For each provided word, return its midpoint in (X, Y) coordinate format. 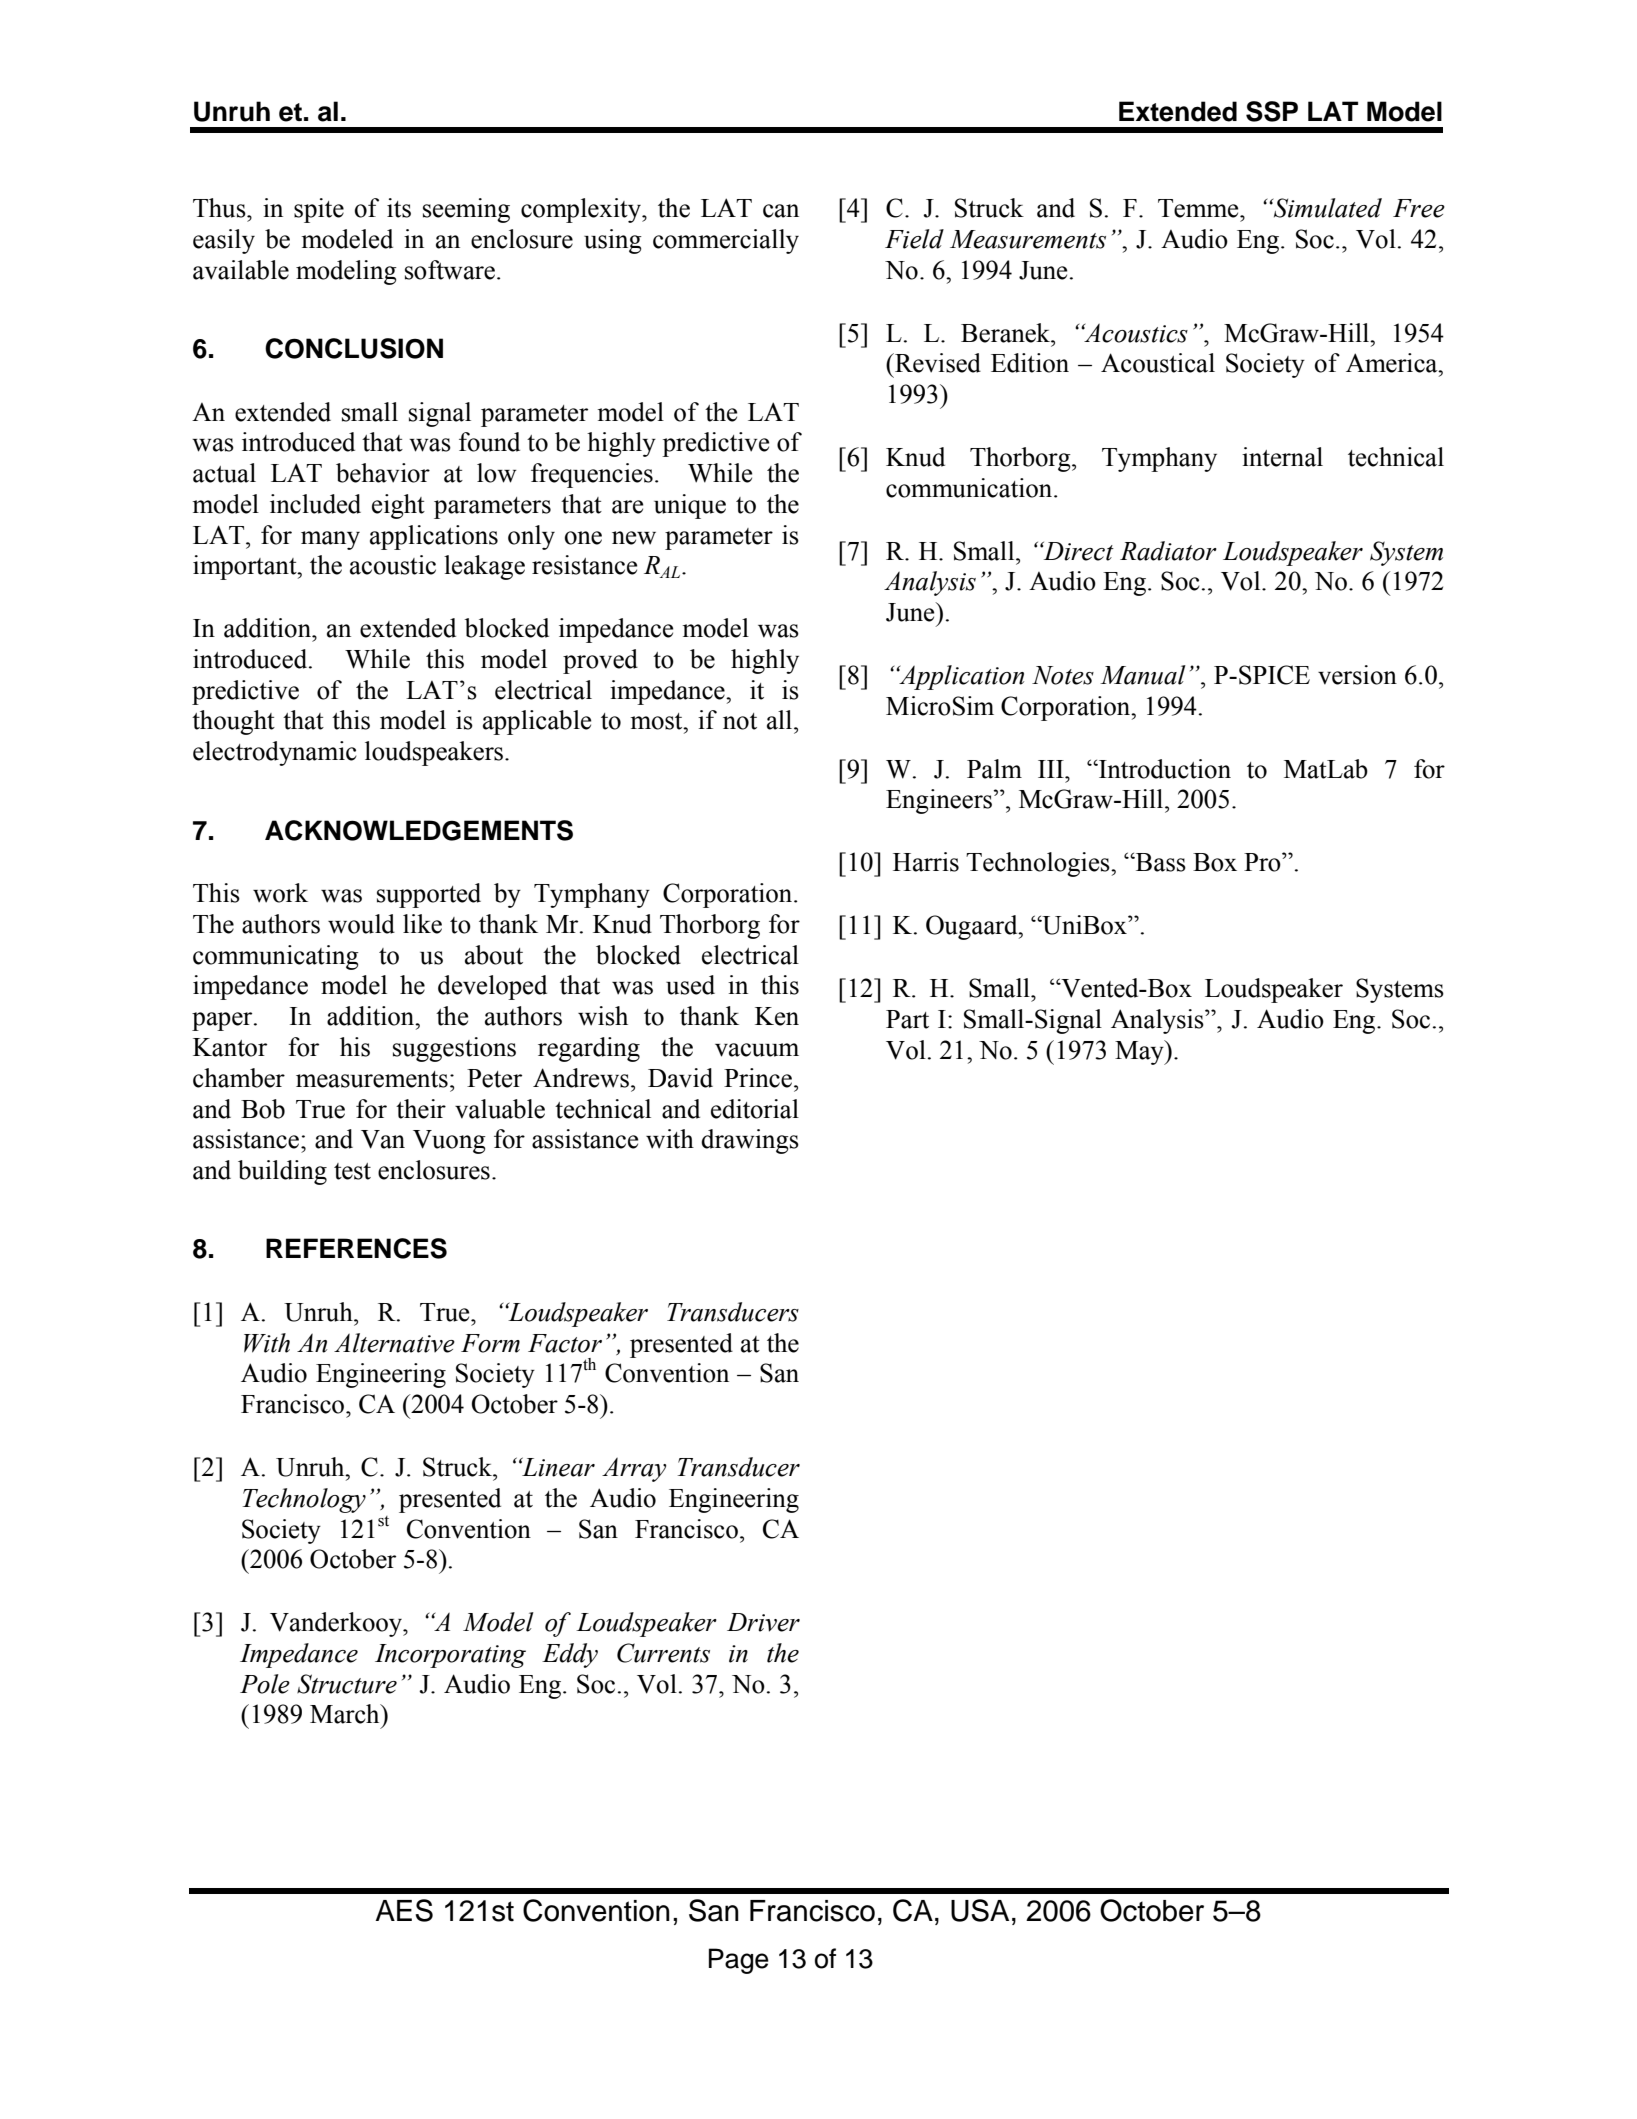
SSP (1272, 111)
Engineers (940, 801)
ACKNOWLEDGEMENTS (419, 830)
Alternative (394, 1343)
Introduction (1164, 769)
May (1140, 1052)
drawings (750, 1141)
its (399, 208)
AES (404, 1910)
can (781, 211)
